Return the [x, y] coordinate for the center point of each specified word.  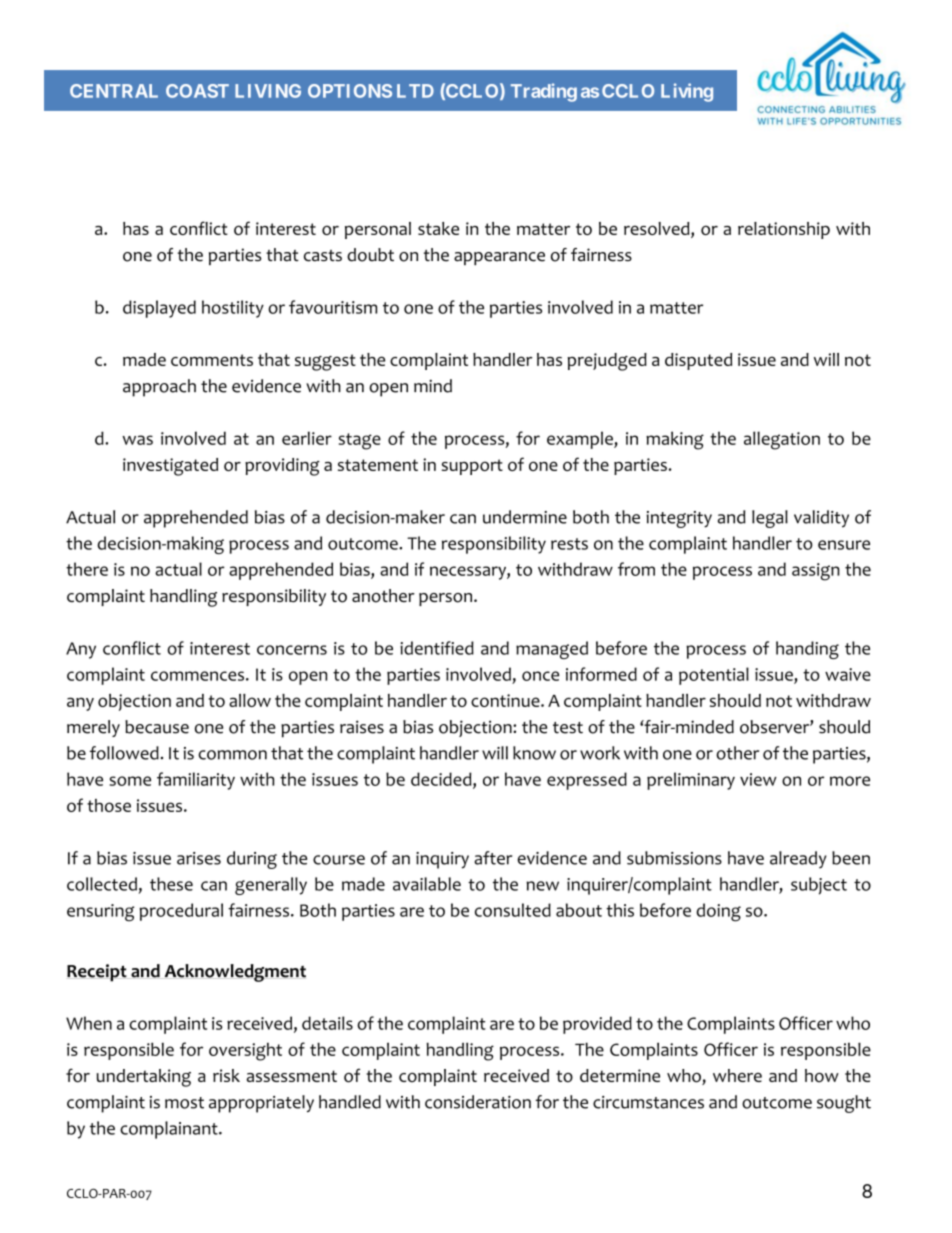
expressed [587, 781]
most [184, 1103]
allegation [782, 440]
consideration [478, 1102]
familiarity [196, 781]
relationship [784, 230]
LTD [415, 91]
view [758, 779]
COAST [197, 91]
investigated [170, 467]
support [472, 467]
